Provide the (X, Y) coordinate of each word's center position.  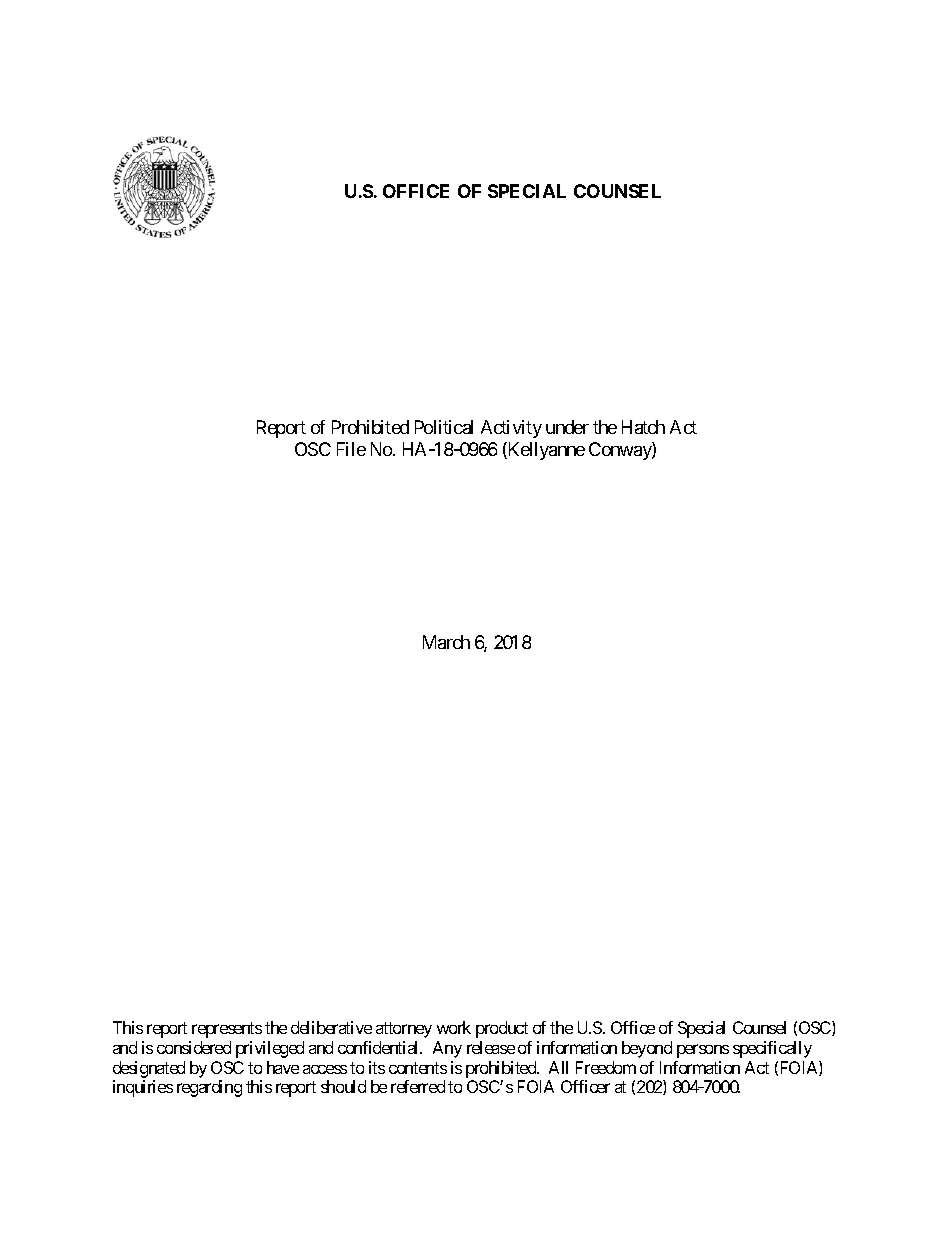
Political (444, 427)
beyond (647, 1049)
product (502, 1029)
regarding (209, 1088)
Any (447, 1049)
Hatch (643, 427)
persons (703, 1051)
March (446, 642)
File (351, 449)
